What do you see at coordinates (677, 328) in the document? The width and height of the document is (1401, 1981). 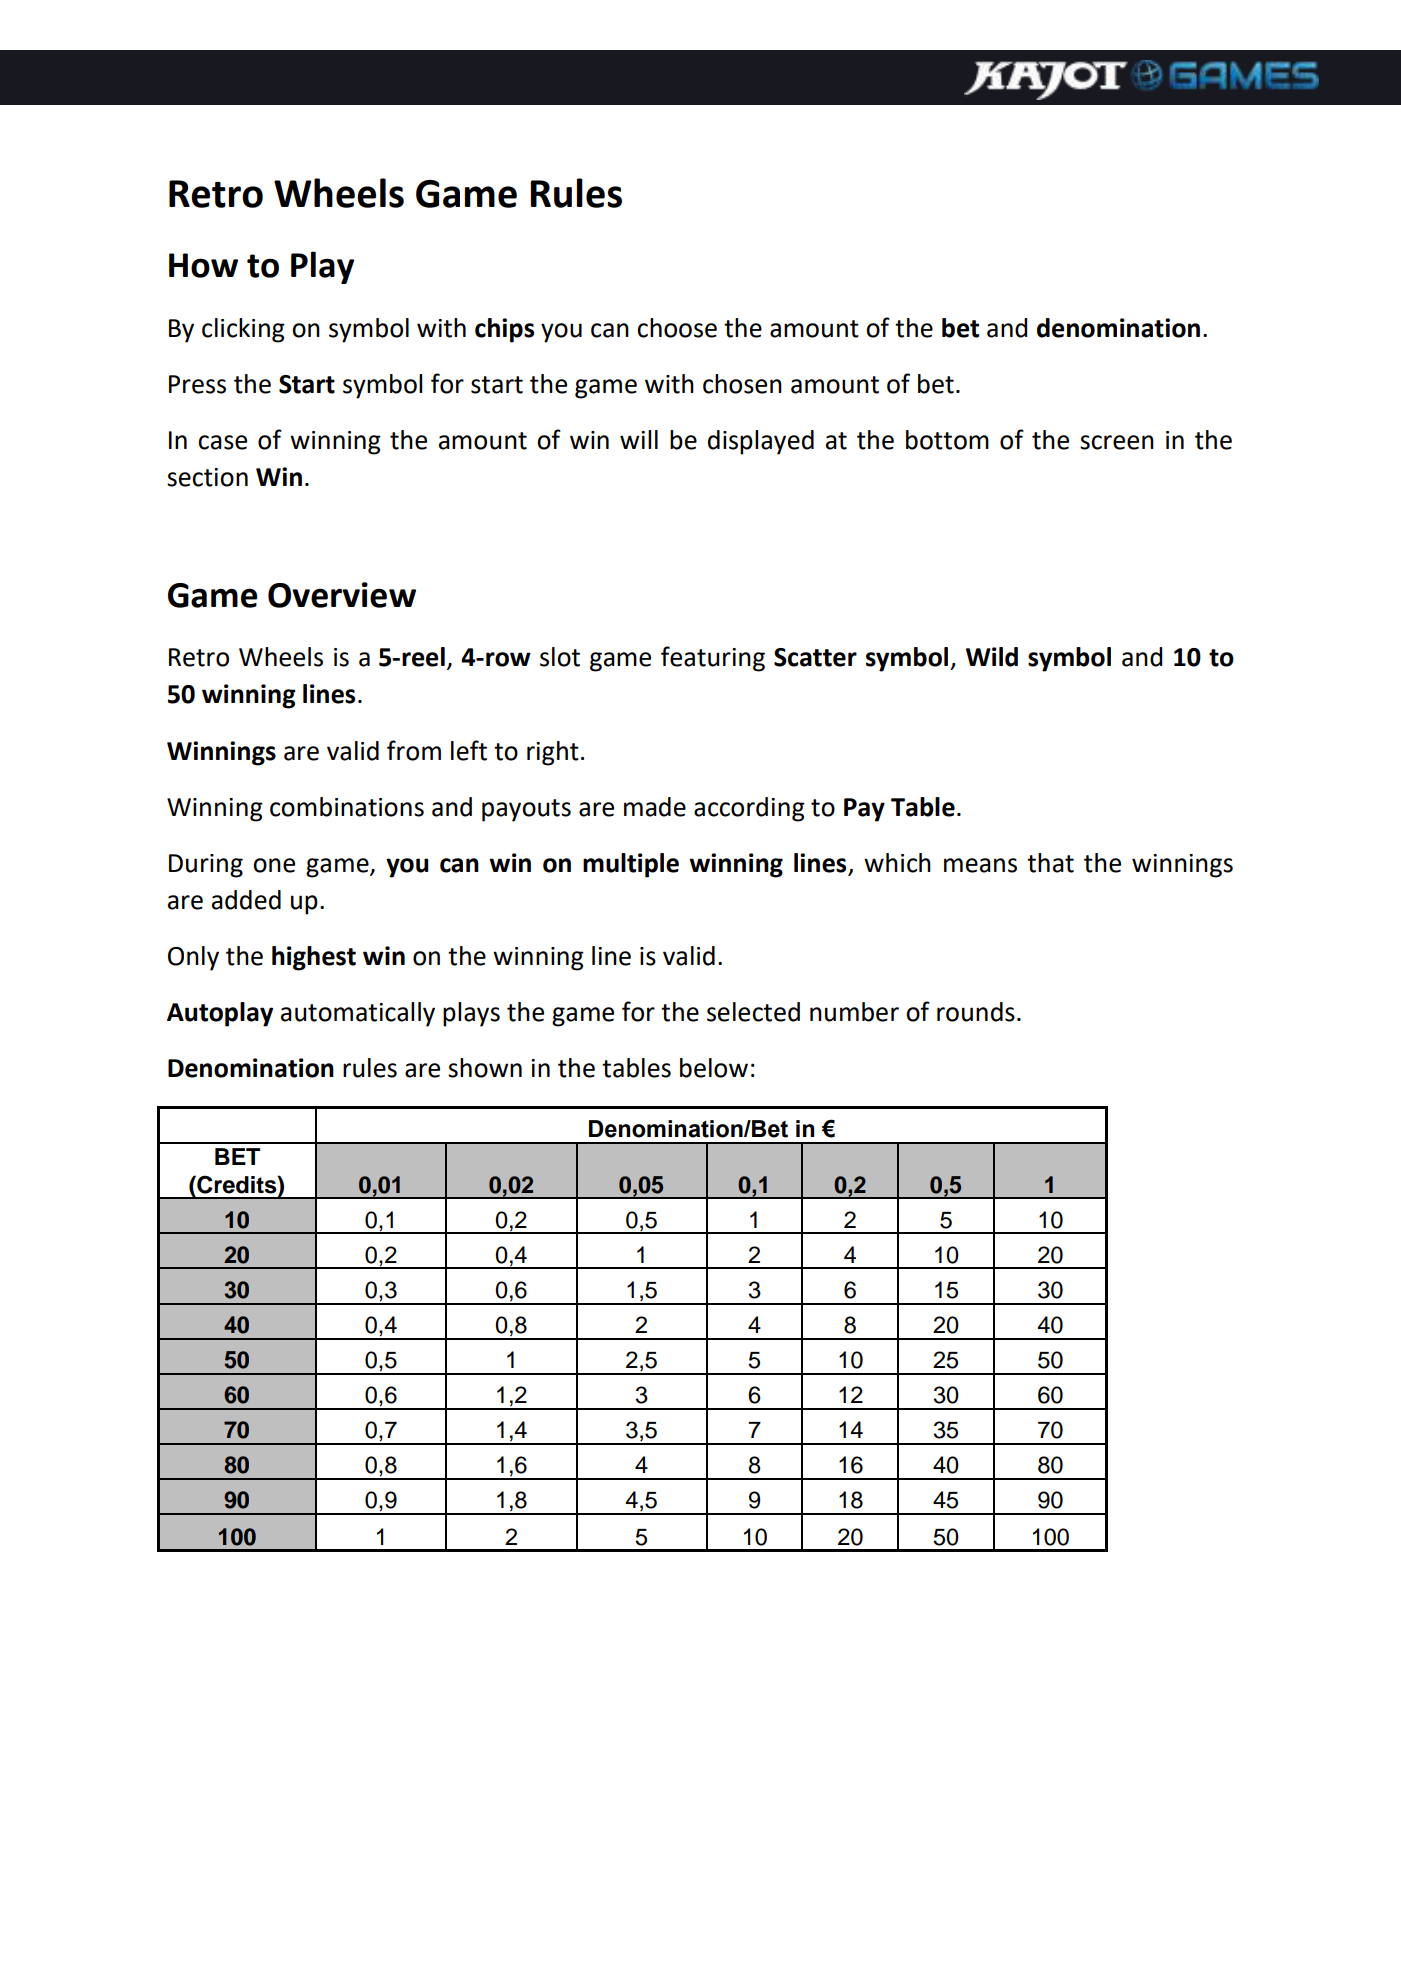 I see `choose` at bounding box center [677, 328].
